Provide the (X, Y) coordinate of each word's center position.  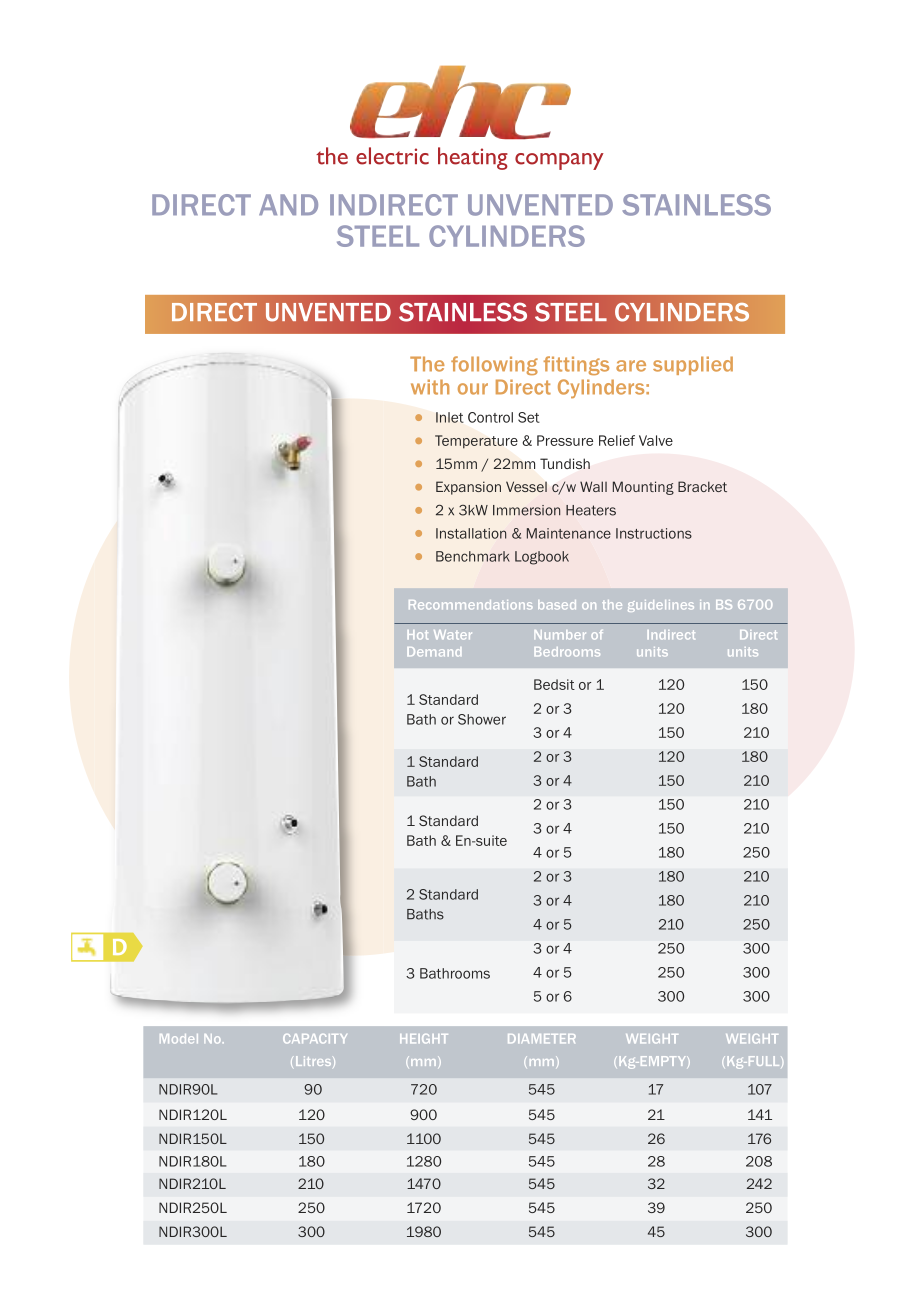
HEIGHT (424, 1039)
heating (473, 158)
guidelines (661, 606)
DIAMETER (542, 1038)
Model (179, 1039)
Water (453, 635)
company (559, 161)
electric (392, 156)
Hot (417, 635)
